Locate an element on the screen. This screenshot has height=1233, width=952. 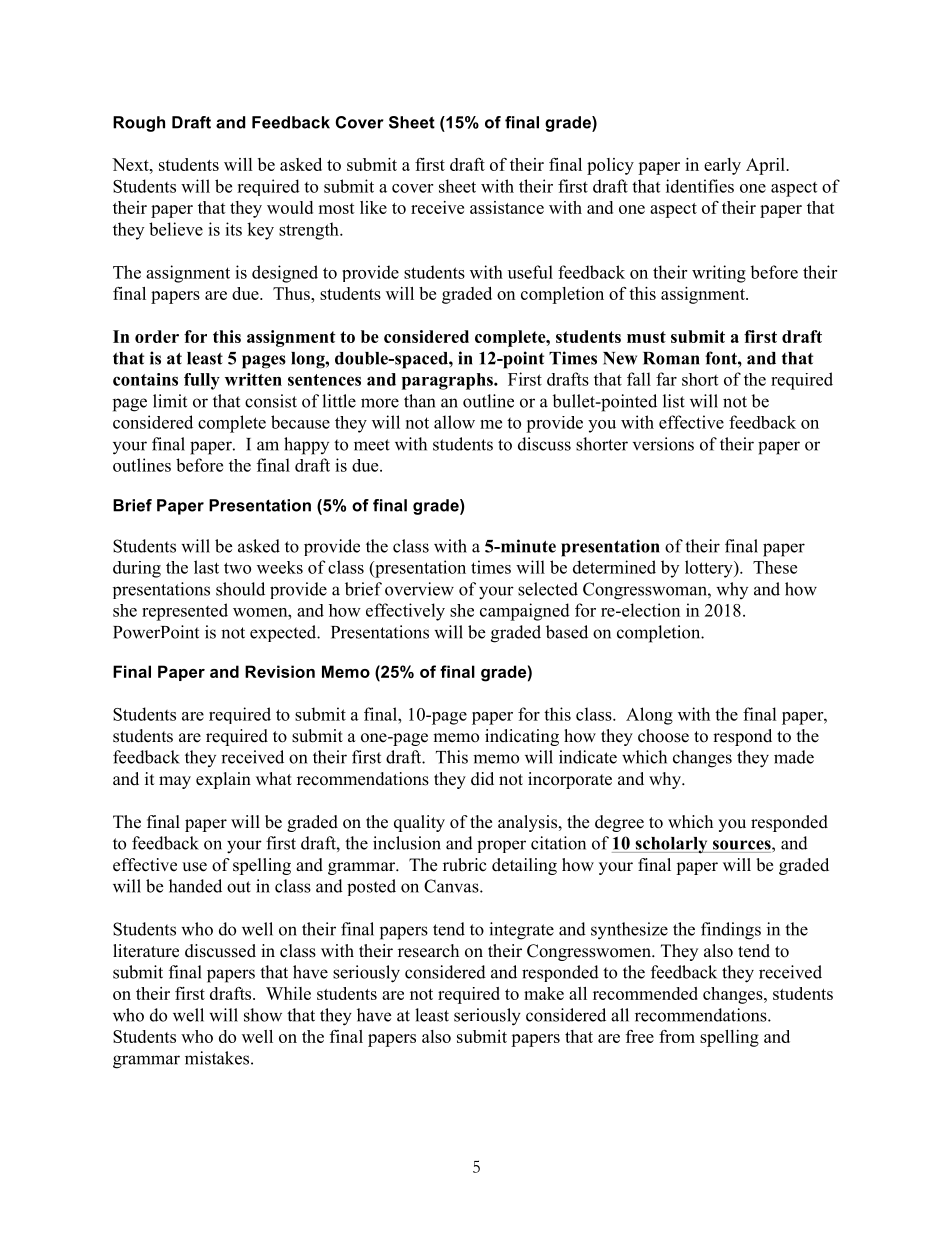
show is located at coordinates (263, 1015).
